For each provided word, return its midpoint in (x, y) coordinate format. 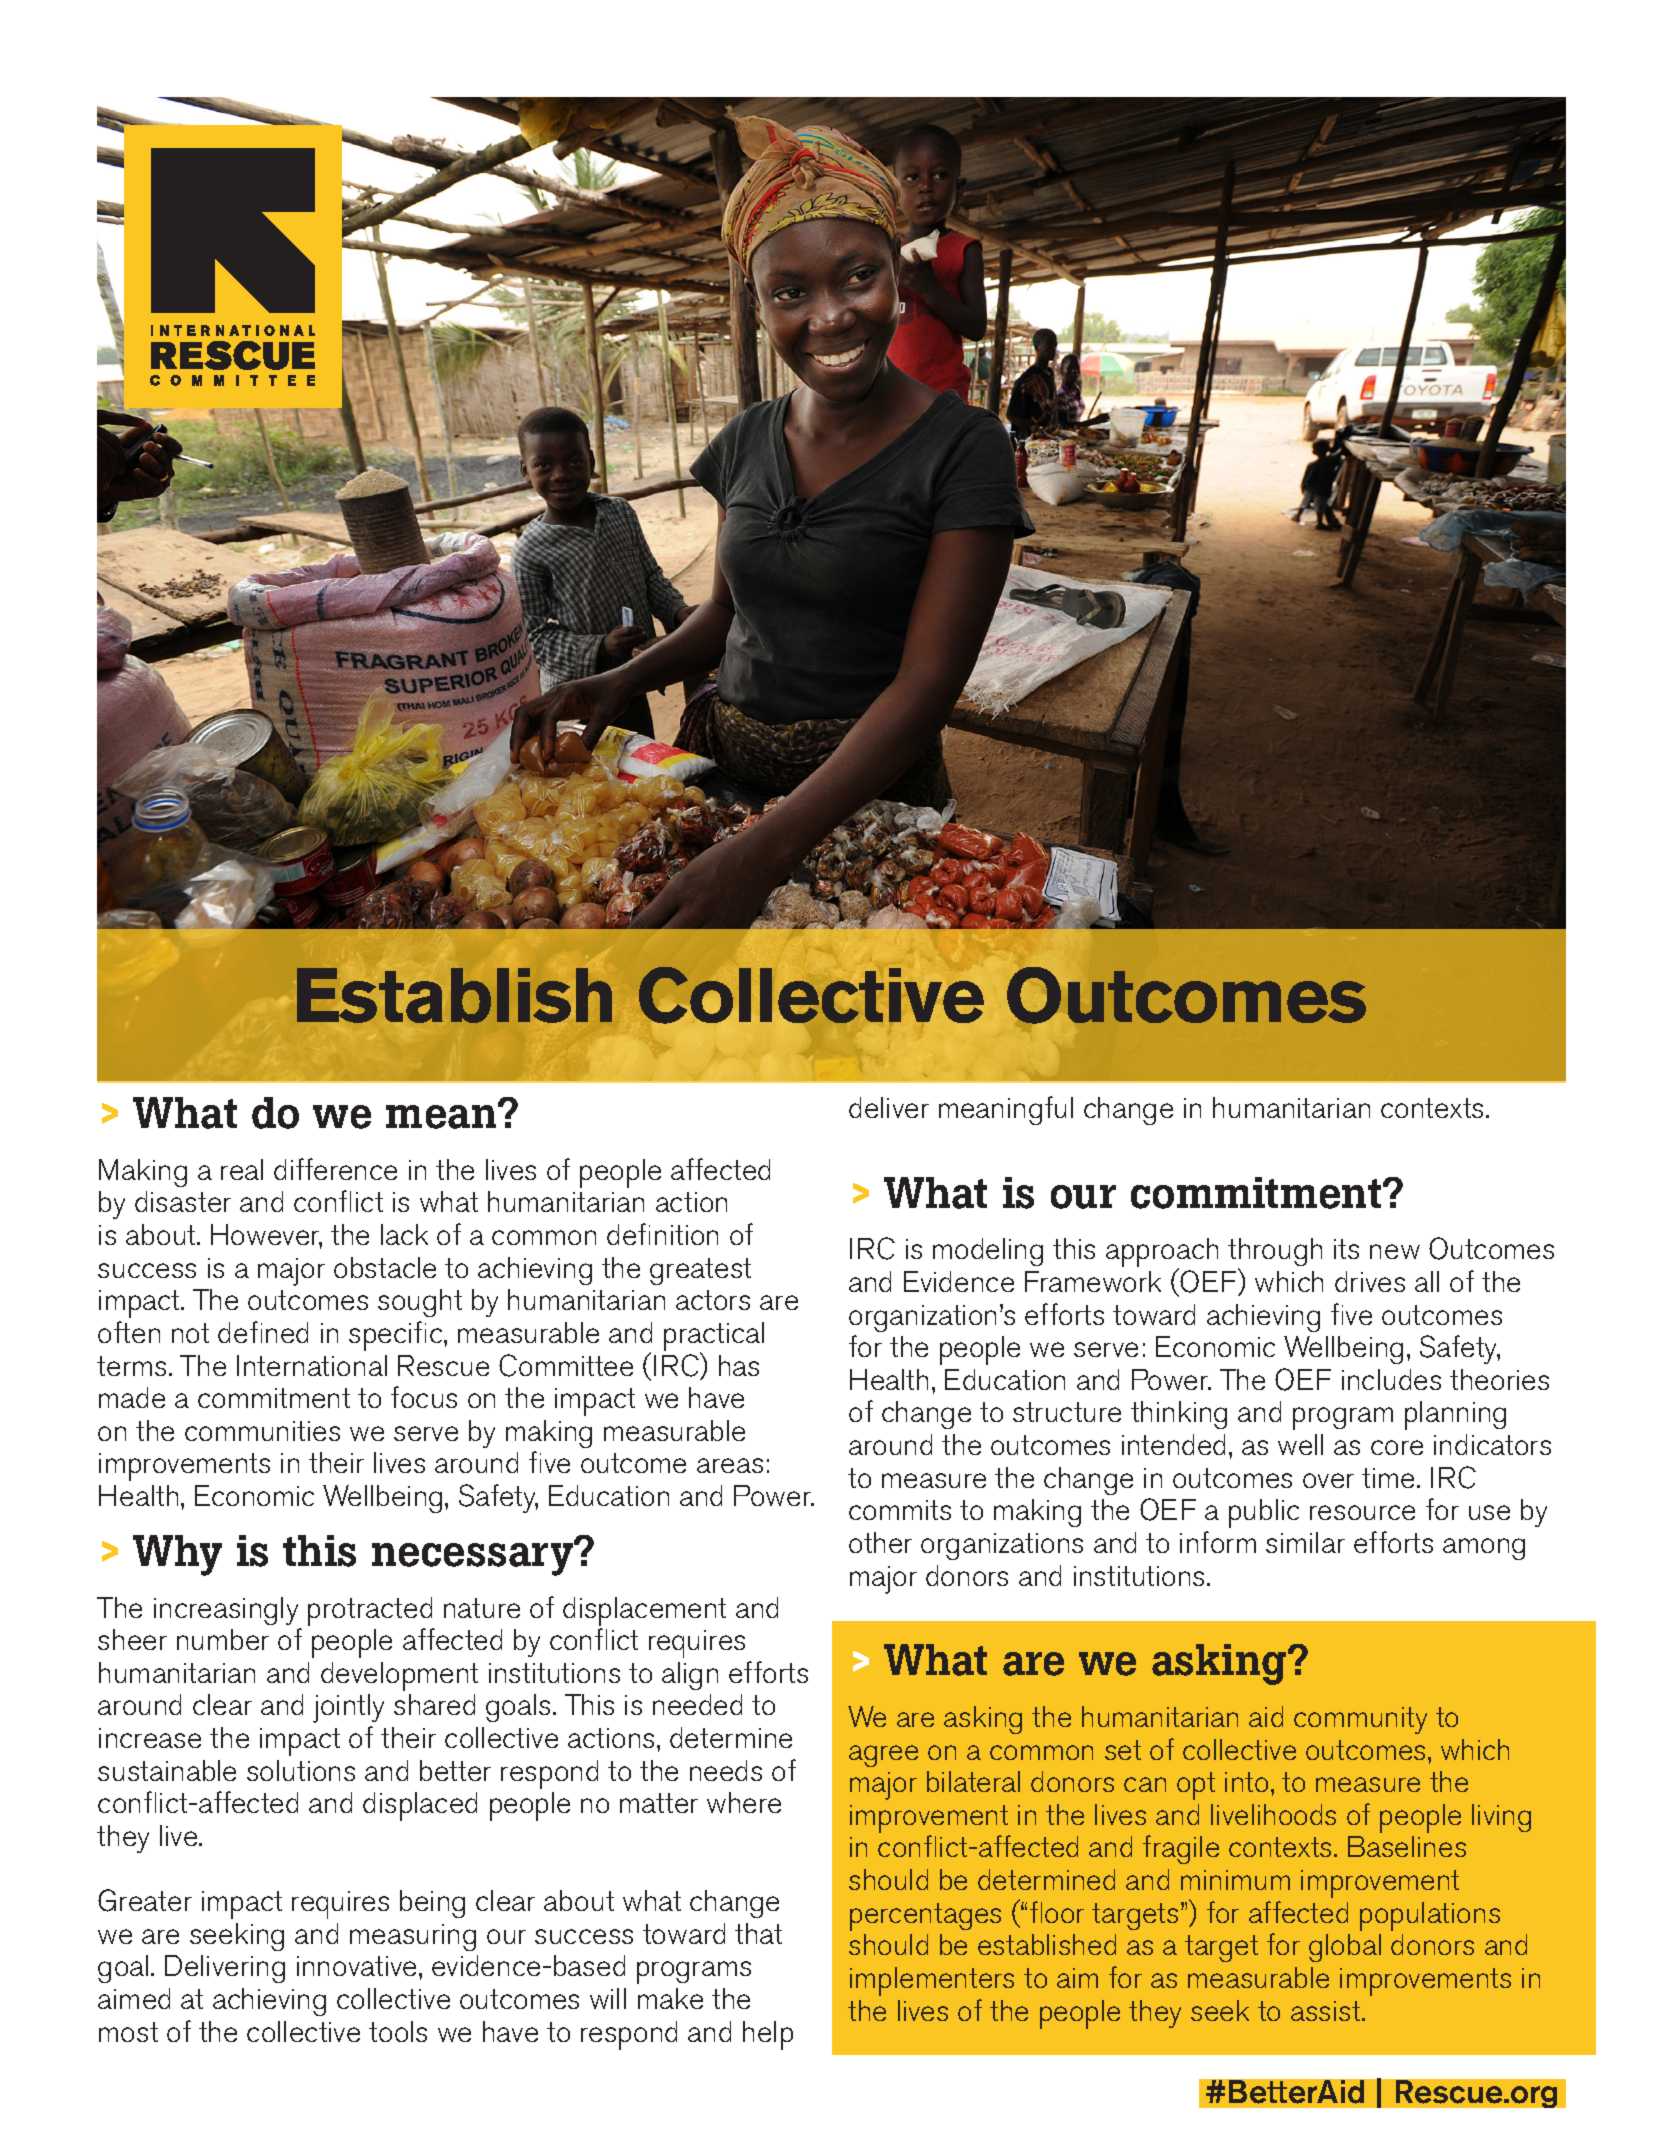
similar (1305, 1542)
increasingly (226, 1611)
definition (662, 1234)
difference (335, 1169)
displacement (644, 1611)
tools (398, 2031)
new (1395, 1251)
